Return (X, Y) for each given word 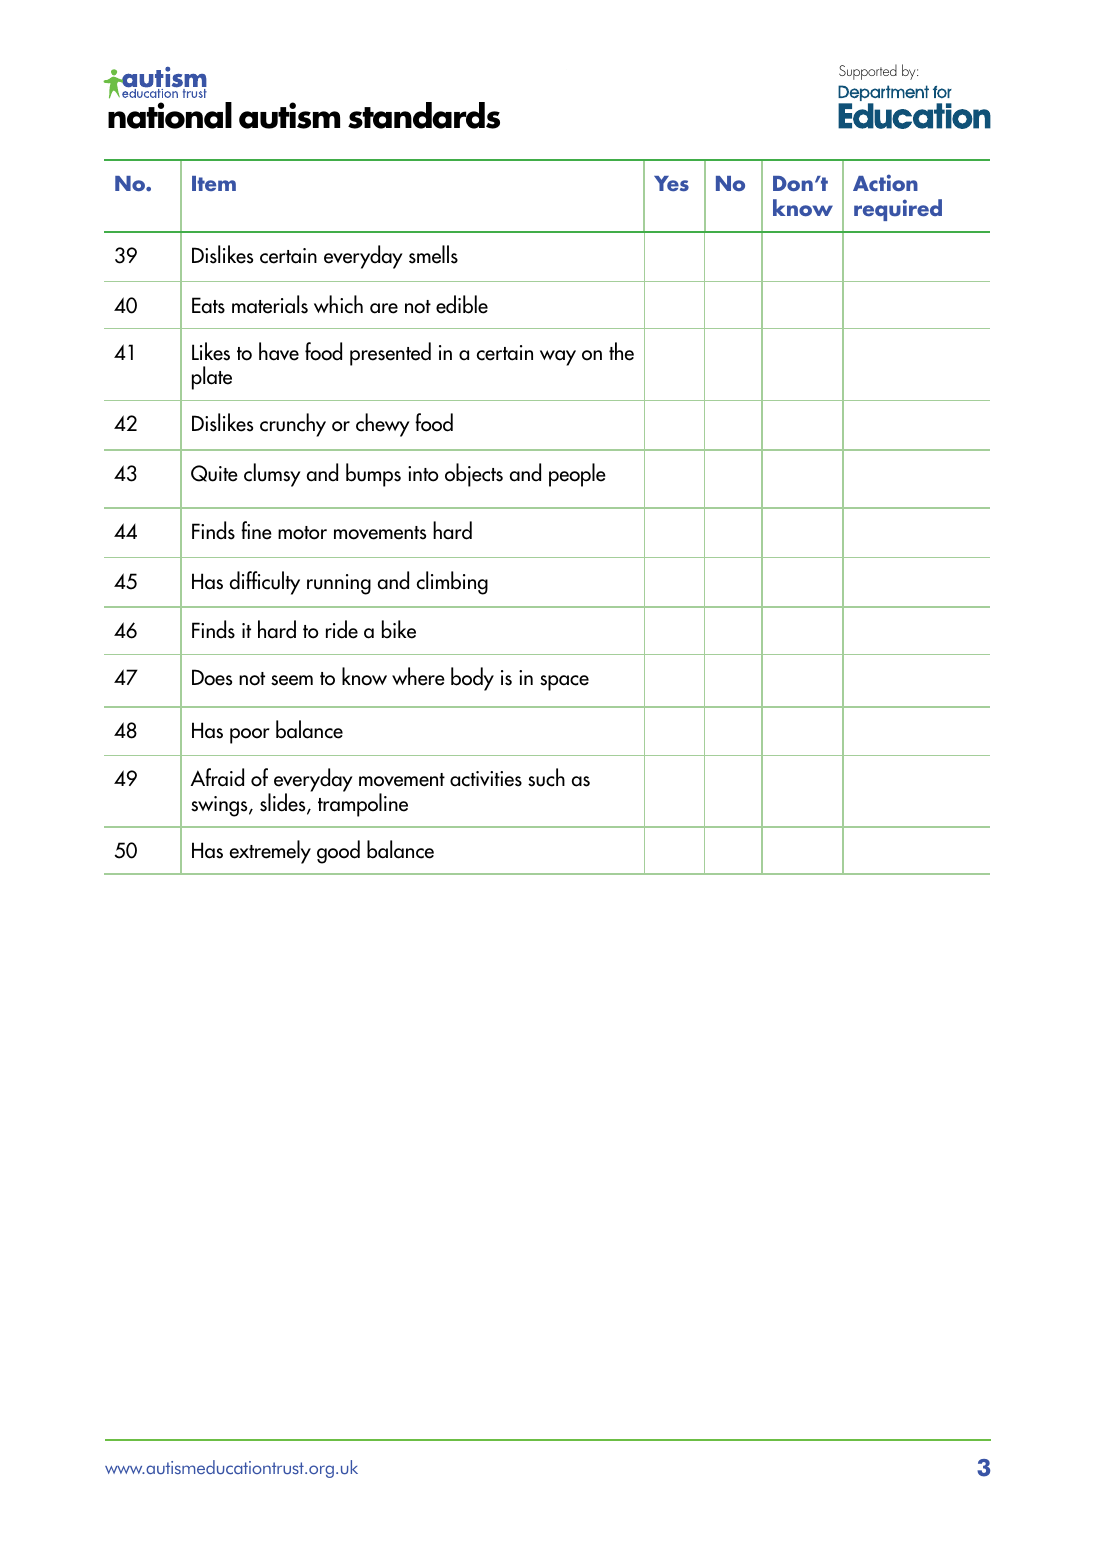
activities (486, 779)
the (621, 351)
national (170, 115)
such (546, 777)
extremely (270, 852)
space (564, 683)
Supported (868, 72)
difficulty (265, 583)
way (558, 358)
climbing (452, 583)
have (279, 351)
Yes (671, 183)
